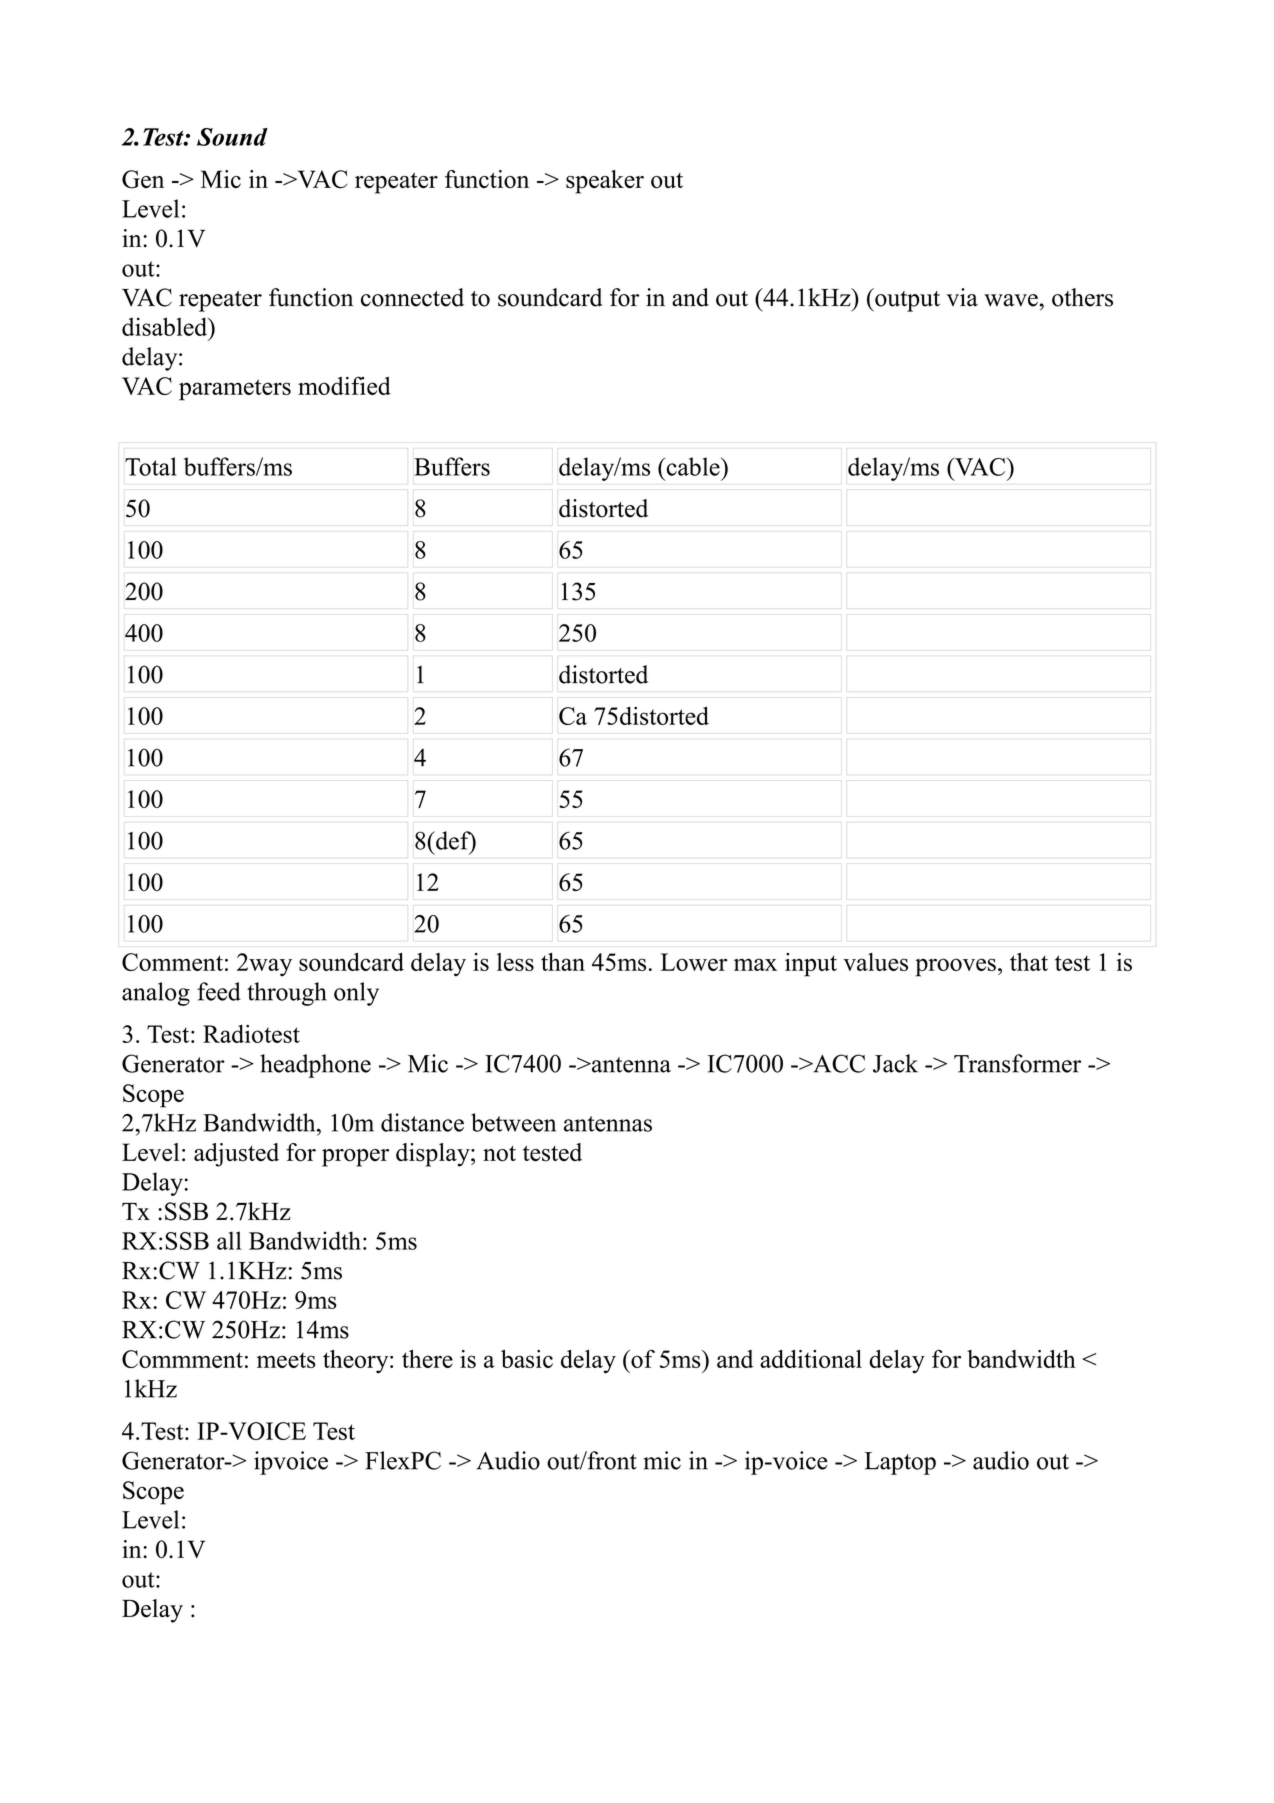  I want to click on basic, so click(527, 1359).
